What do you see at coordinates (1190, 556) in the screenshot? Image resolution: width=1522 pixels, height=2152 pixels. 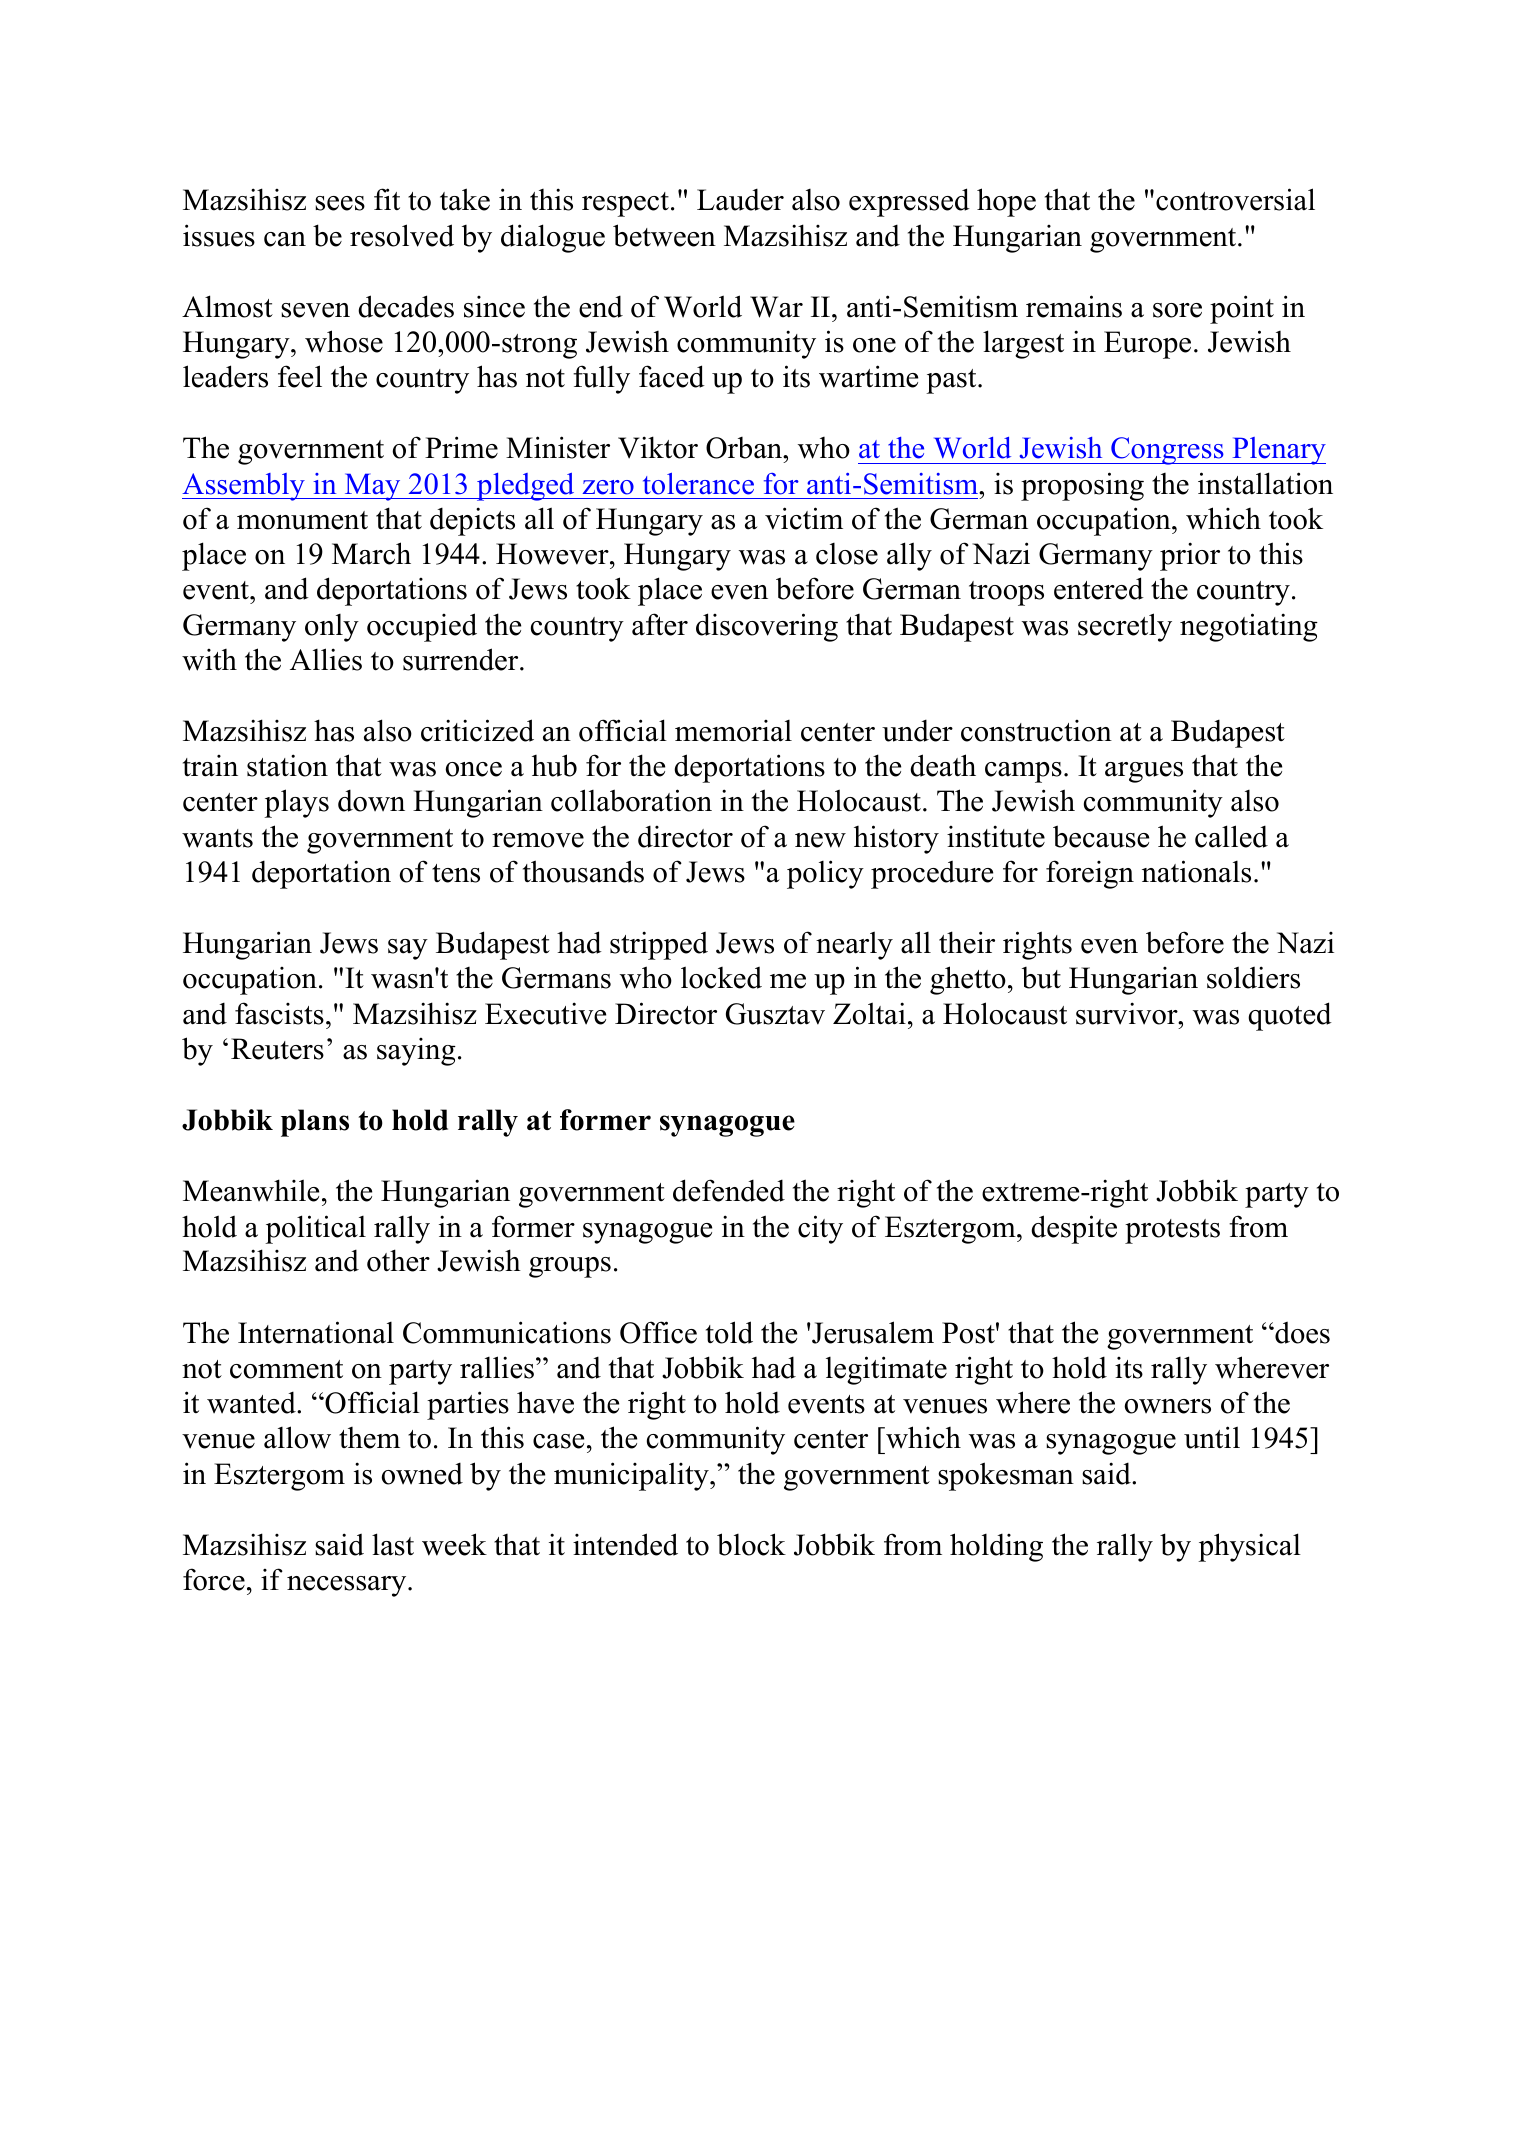 I see `prior` at bounding box center [1190, 556].
